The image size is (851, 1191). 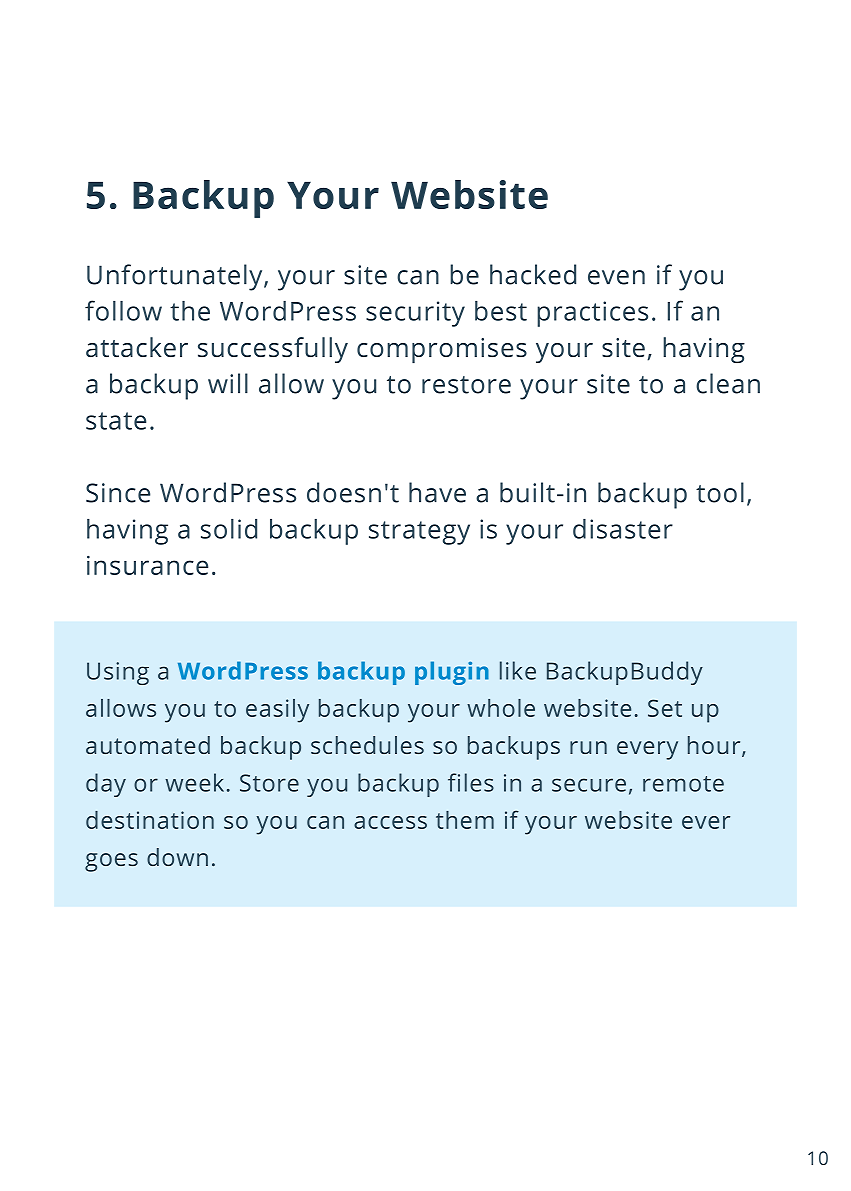 What do you see at coordinates (415, 314) in the screenshot?
I see `security` at bounding box center [415, 314].
